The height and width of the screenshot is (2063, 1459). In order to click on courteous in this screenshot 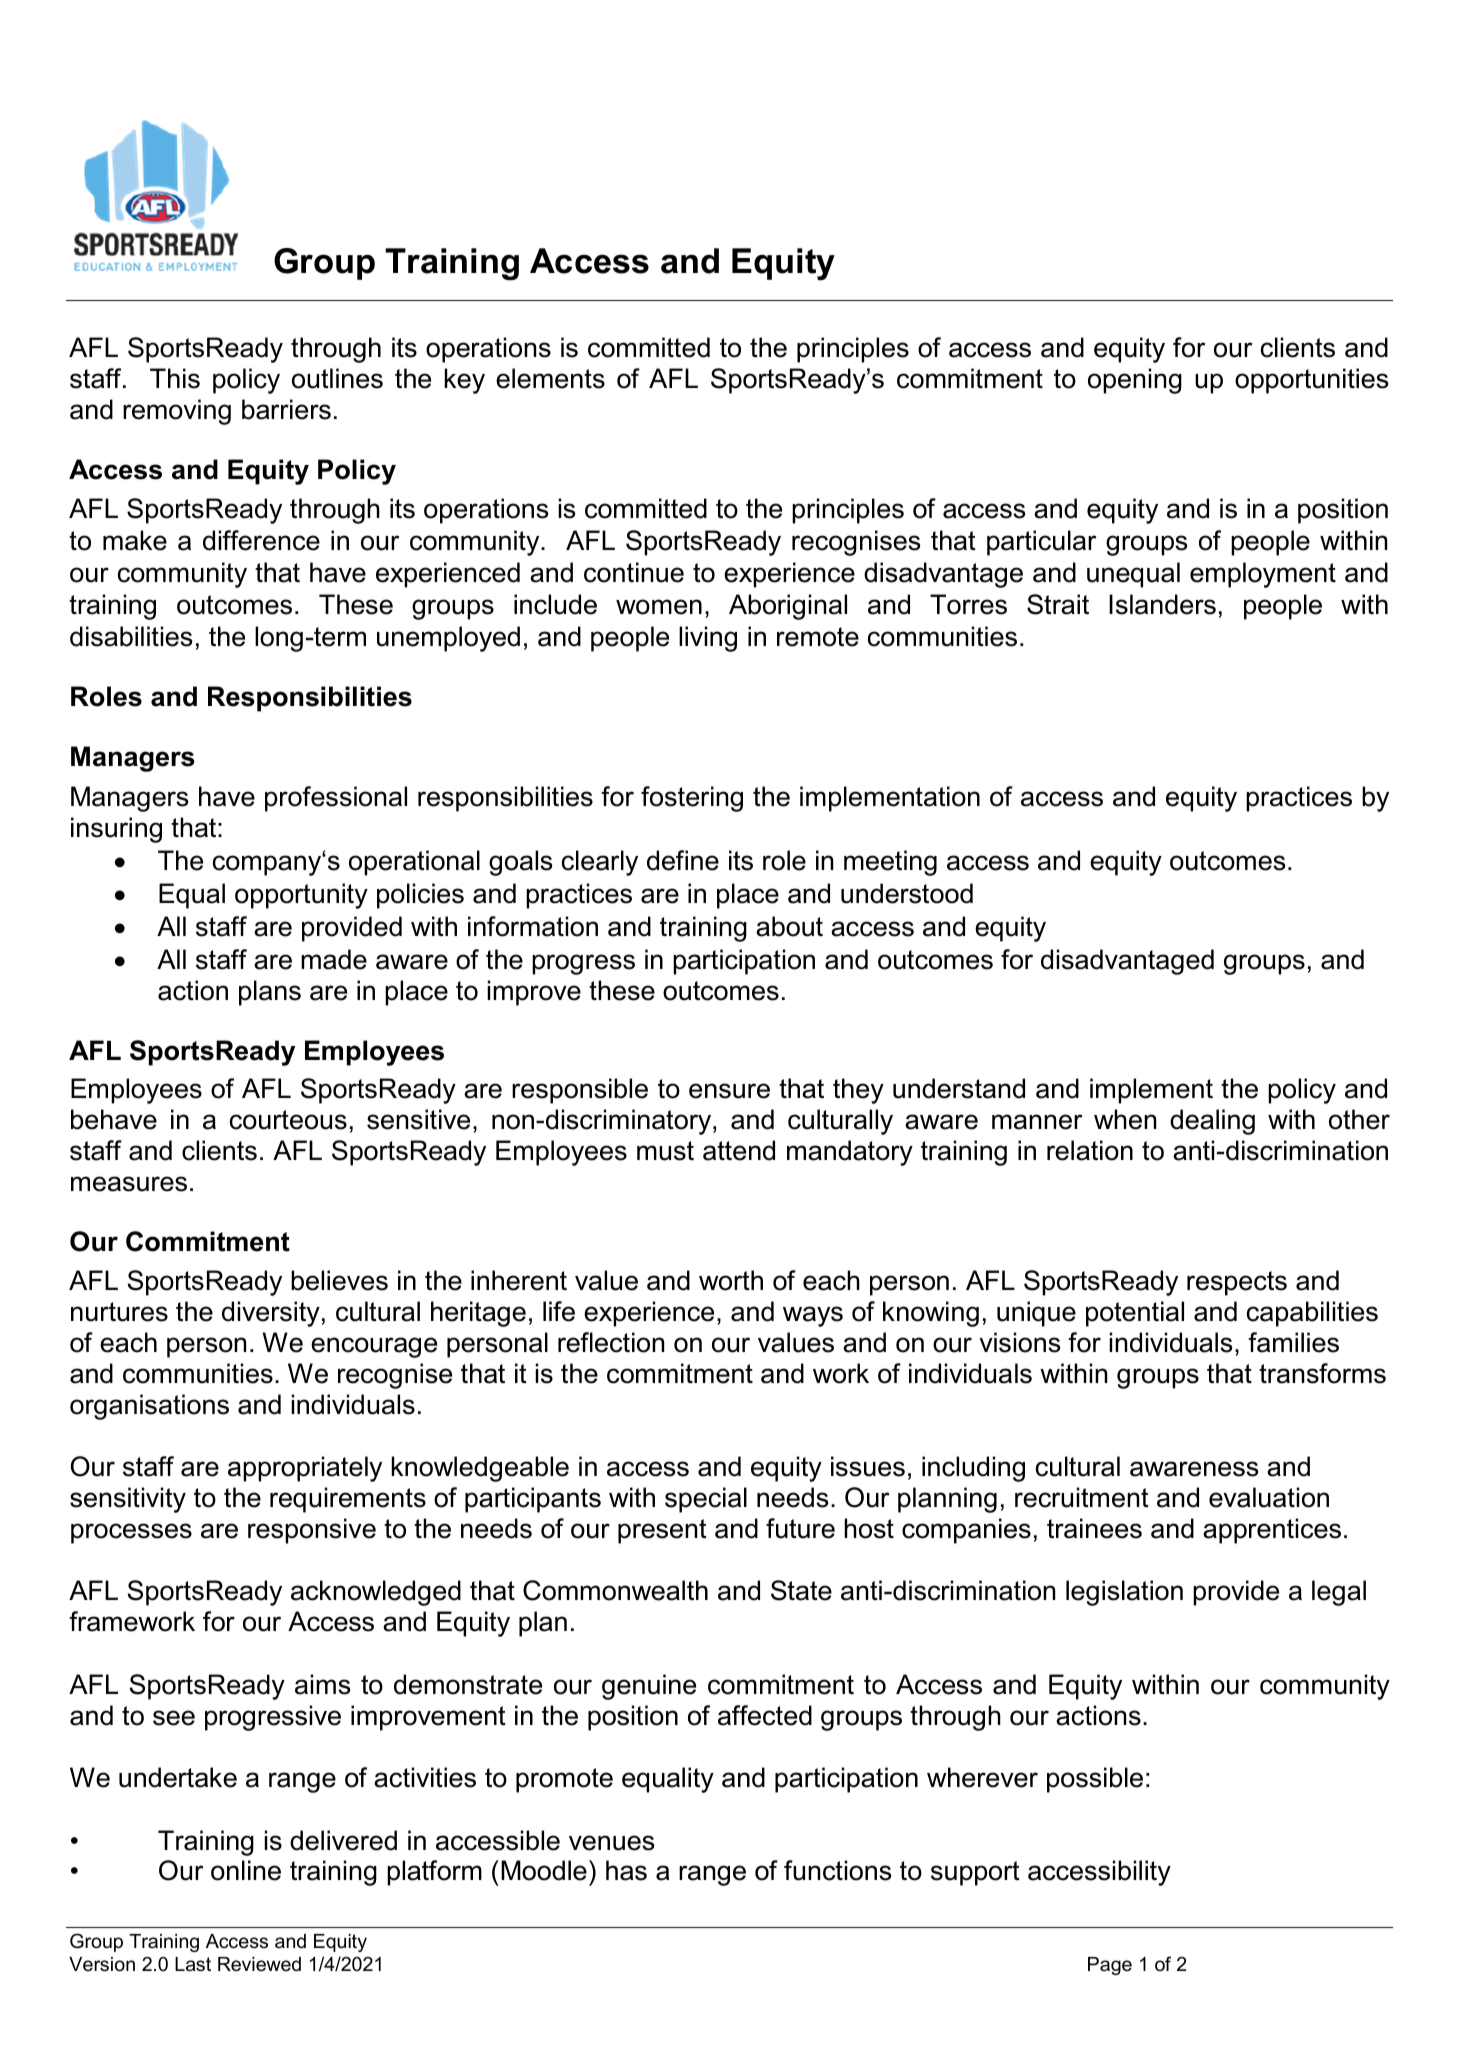, I will do `click(288, 1120)`.
